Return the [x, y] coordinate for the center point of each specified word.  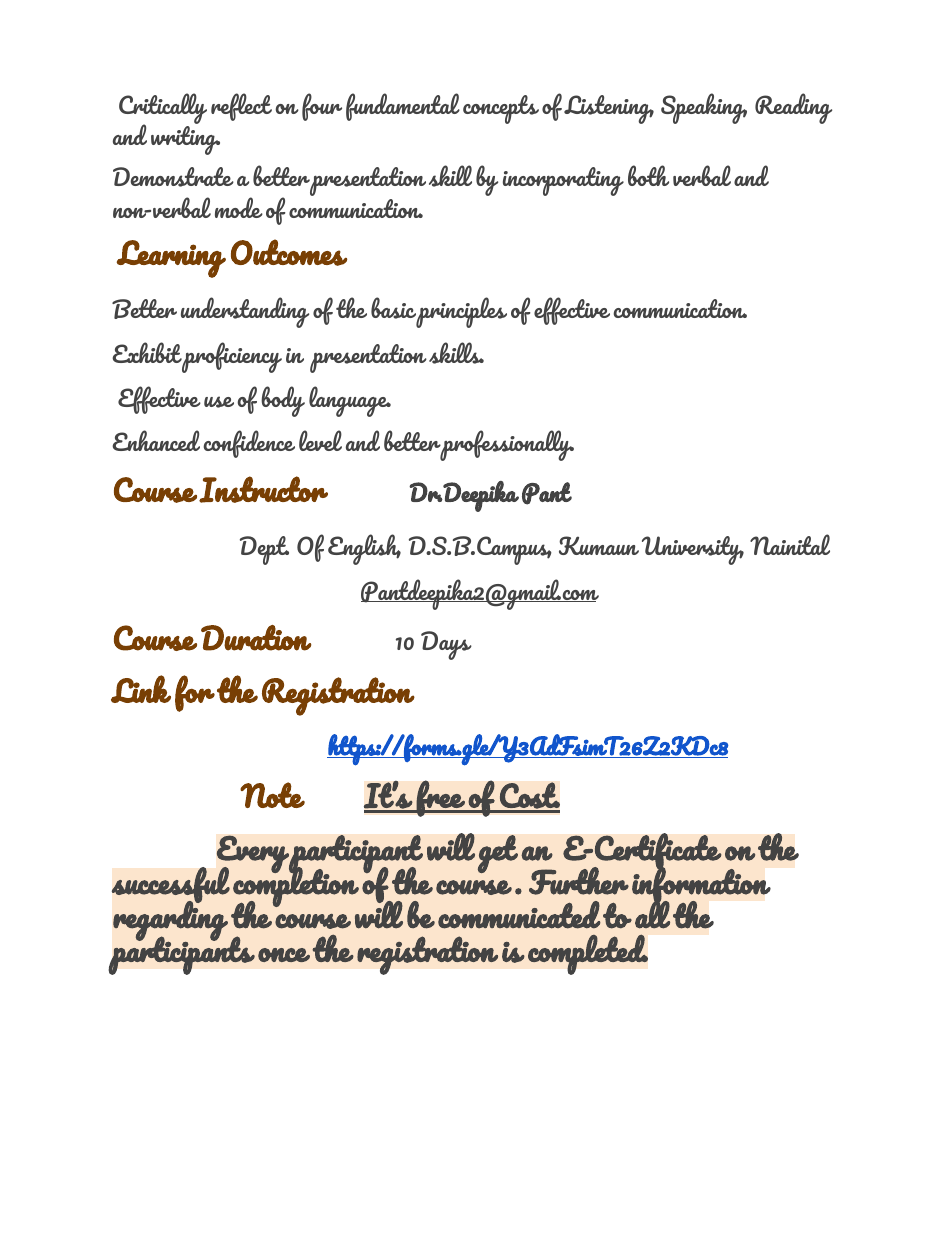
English [364, 549]
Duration [256, 638]
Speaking [704, 108]
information [701, 885]
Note [272, 795]
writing [185, 140]
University [693, 550]
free [440, 798]
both [648, 175]
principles [461, 312]
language [350, 401]
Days [446, 645]
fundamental [403, 107]
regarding [170, 921]
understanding [245, 312]
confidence [249, 444]
